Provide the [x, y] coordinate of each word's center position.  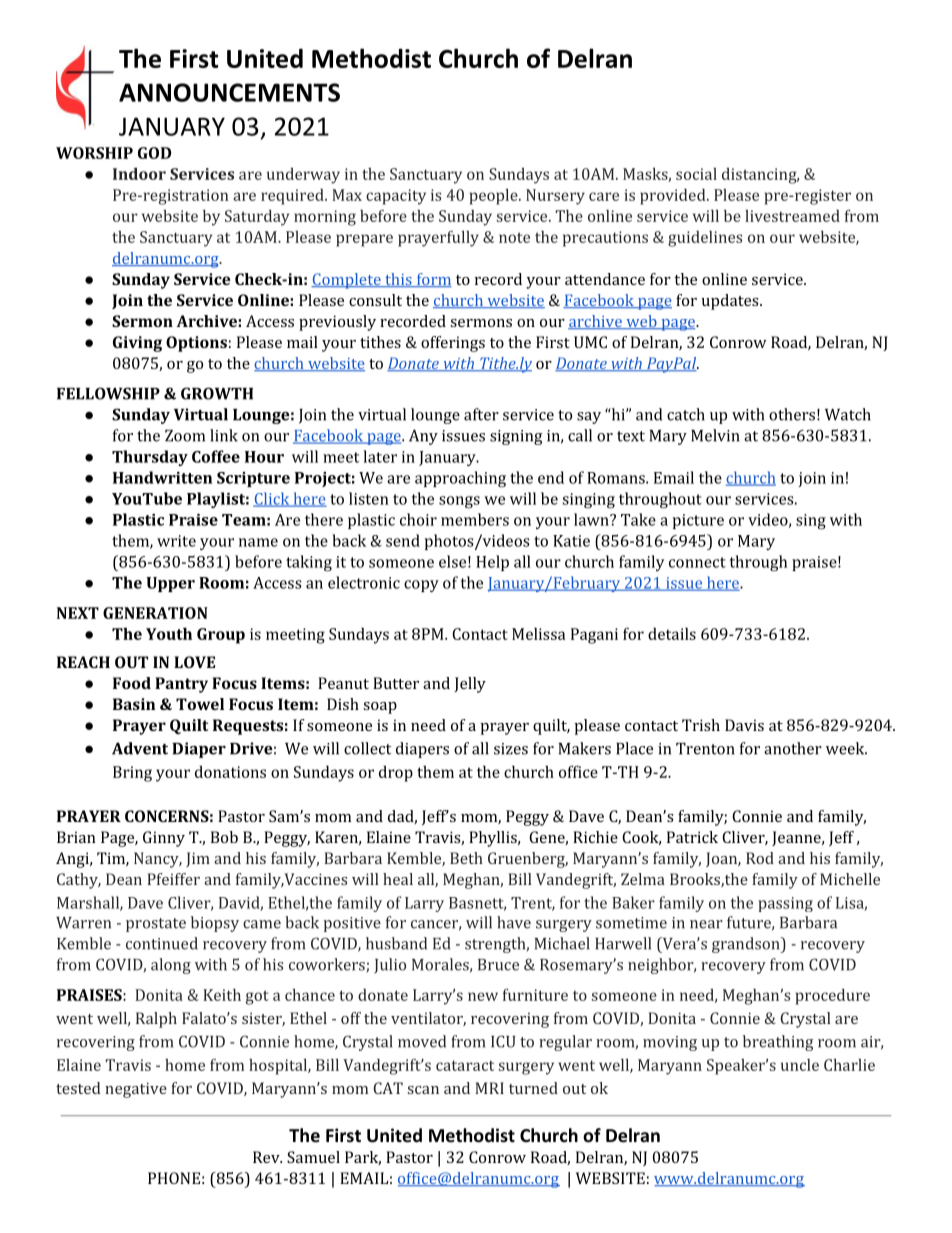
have [514, 922]
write [176, 541]
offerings [453, 344]
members [475, 519]
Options [196, 344]
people [495, 197]
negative [136, 1090]
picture [698, 521]
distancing [760, 176]
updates [731, 302]
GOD [154, 153]
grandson [747, 945]
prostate [156, 925]
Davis [744, 725]
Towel [200, 704]
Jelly [470, 685]
